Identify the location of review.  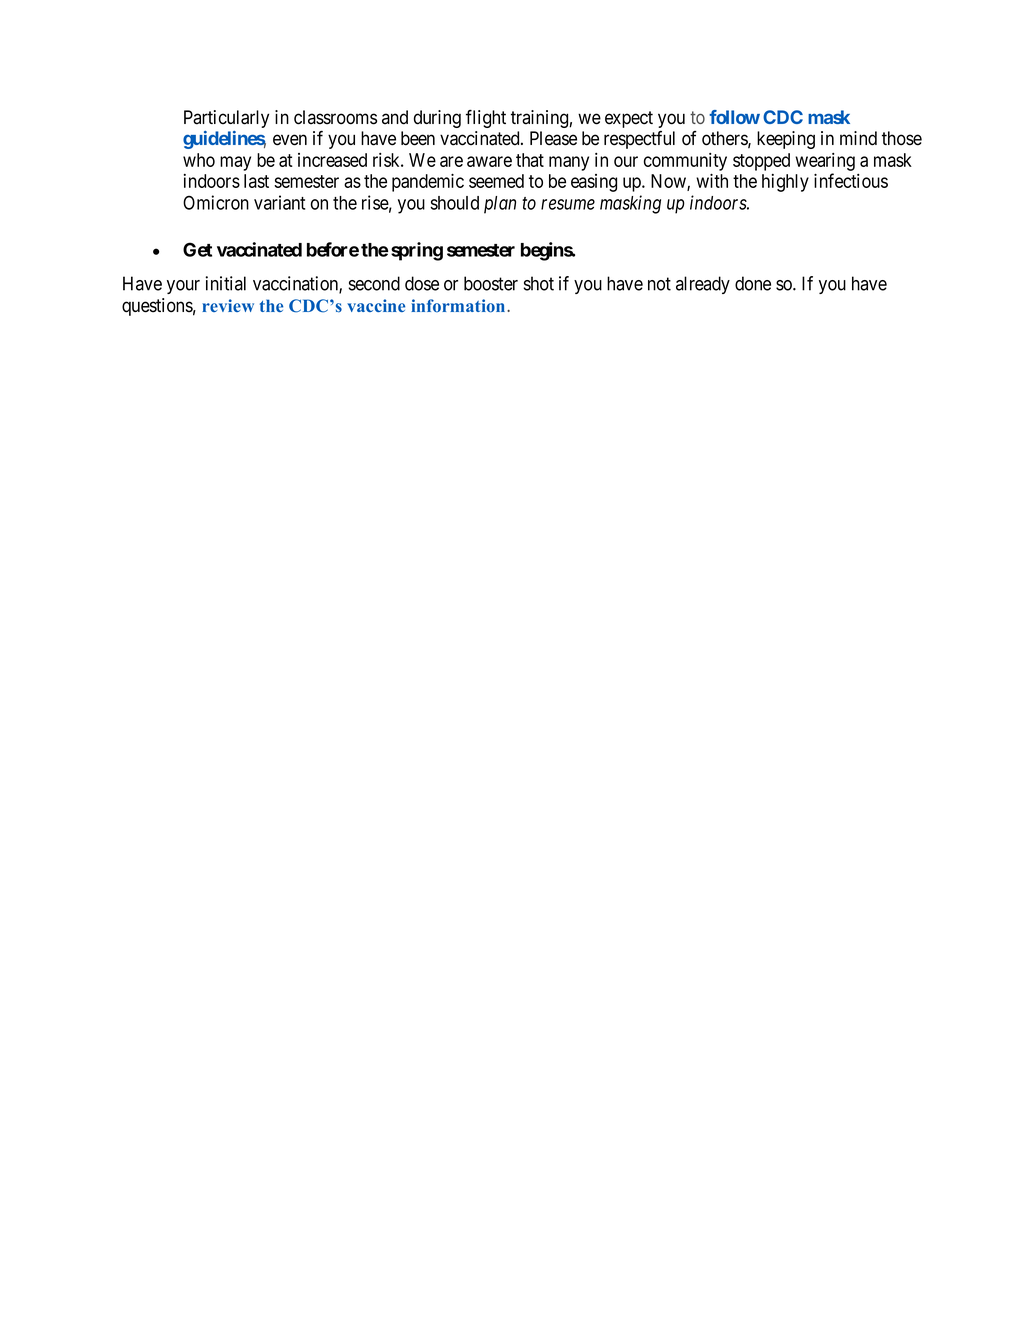
(228, 305).
